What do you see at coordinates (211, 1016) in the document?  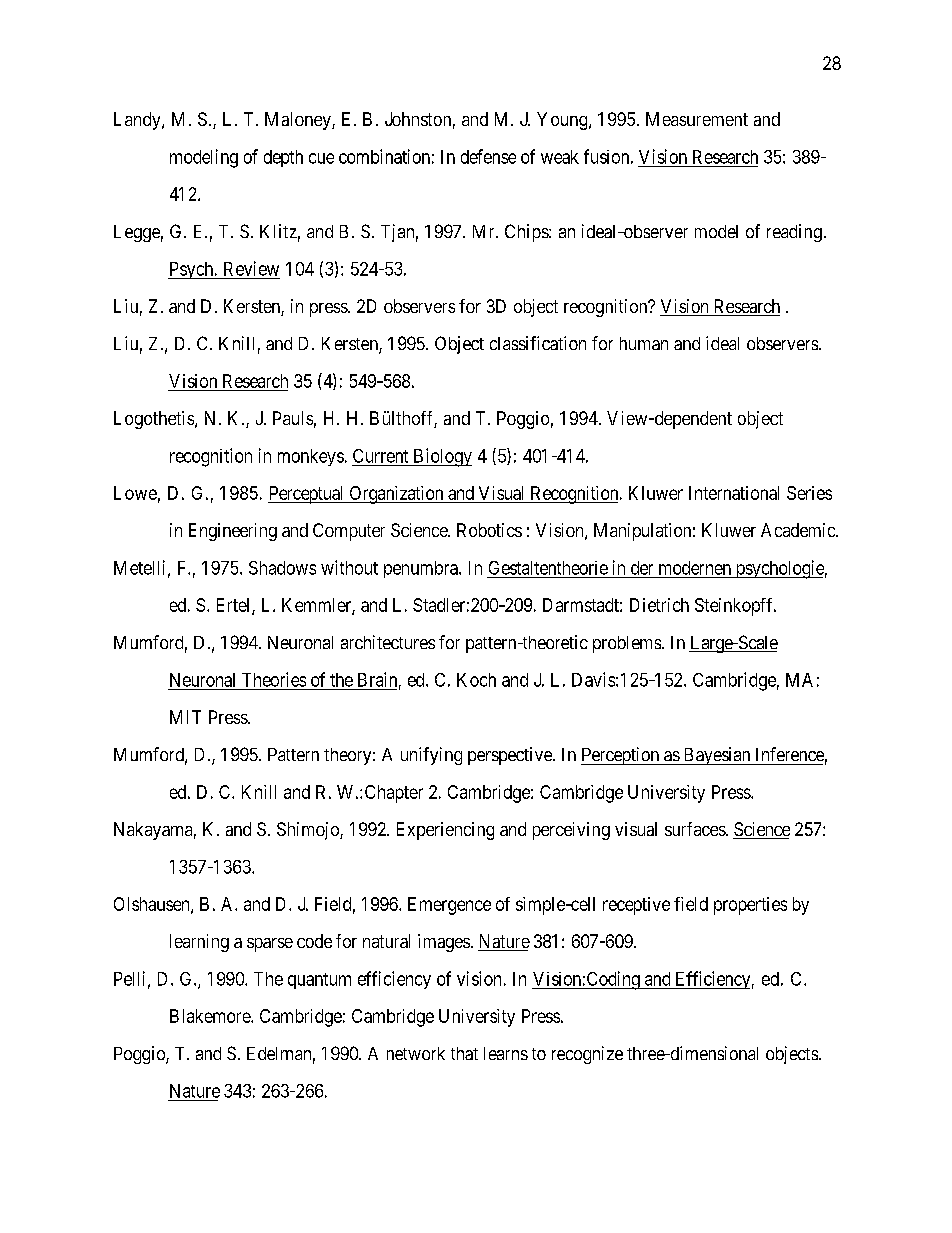 I see `Blakemore` at bounding box center [211, 1016].
